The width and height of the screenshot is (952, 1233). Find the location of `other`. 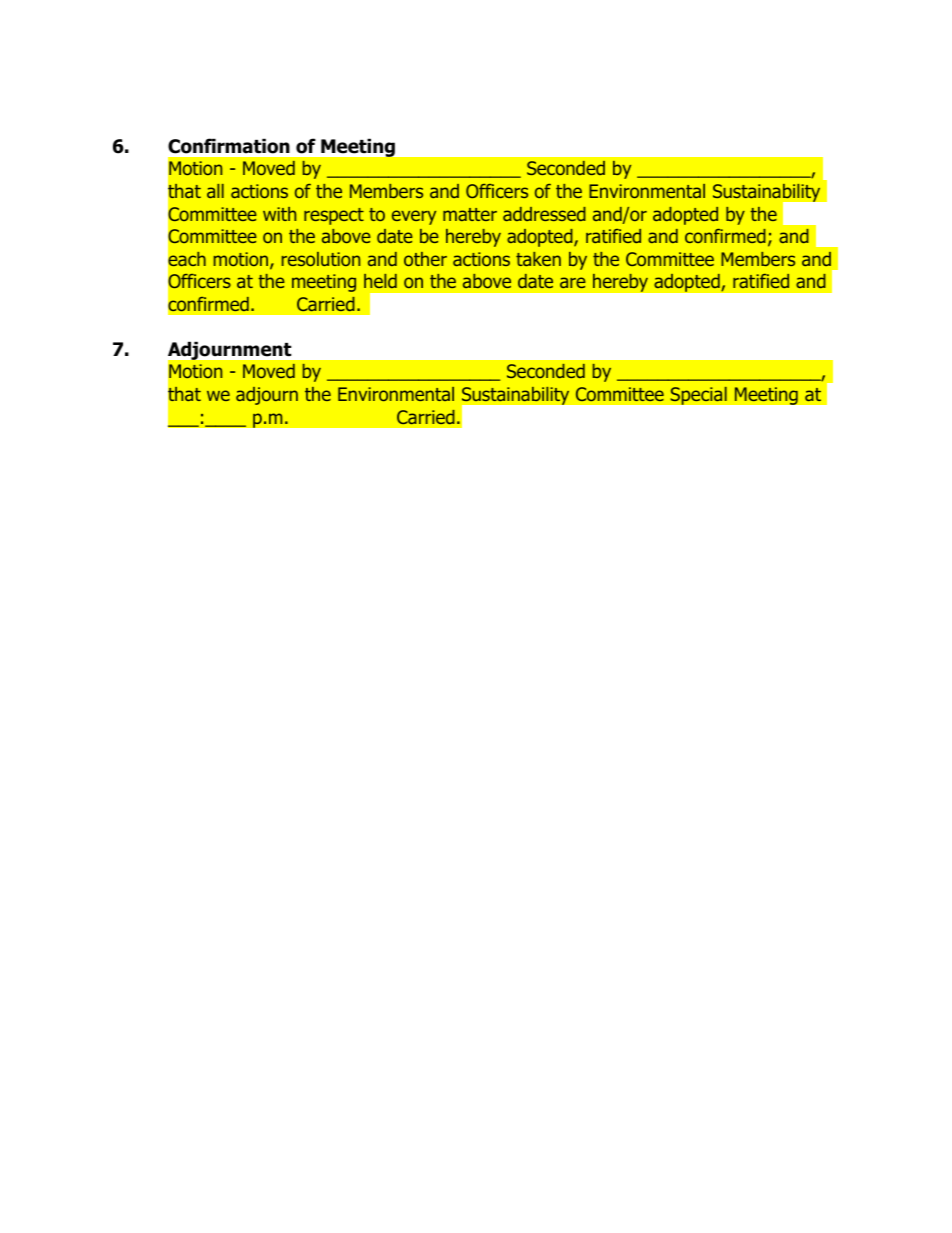

other is located at coordinates (425, 259).
